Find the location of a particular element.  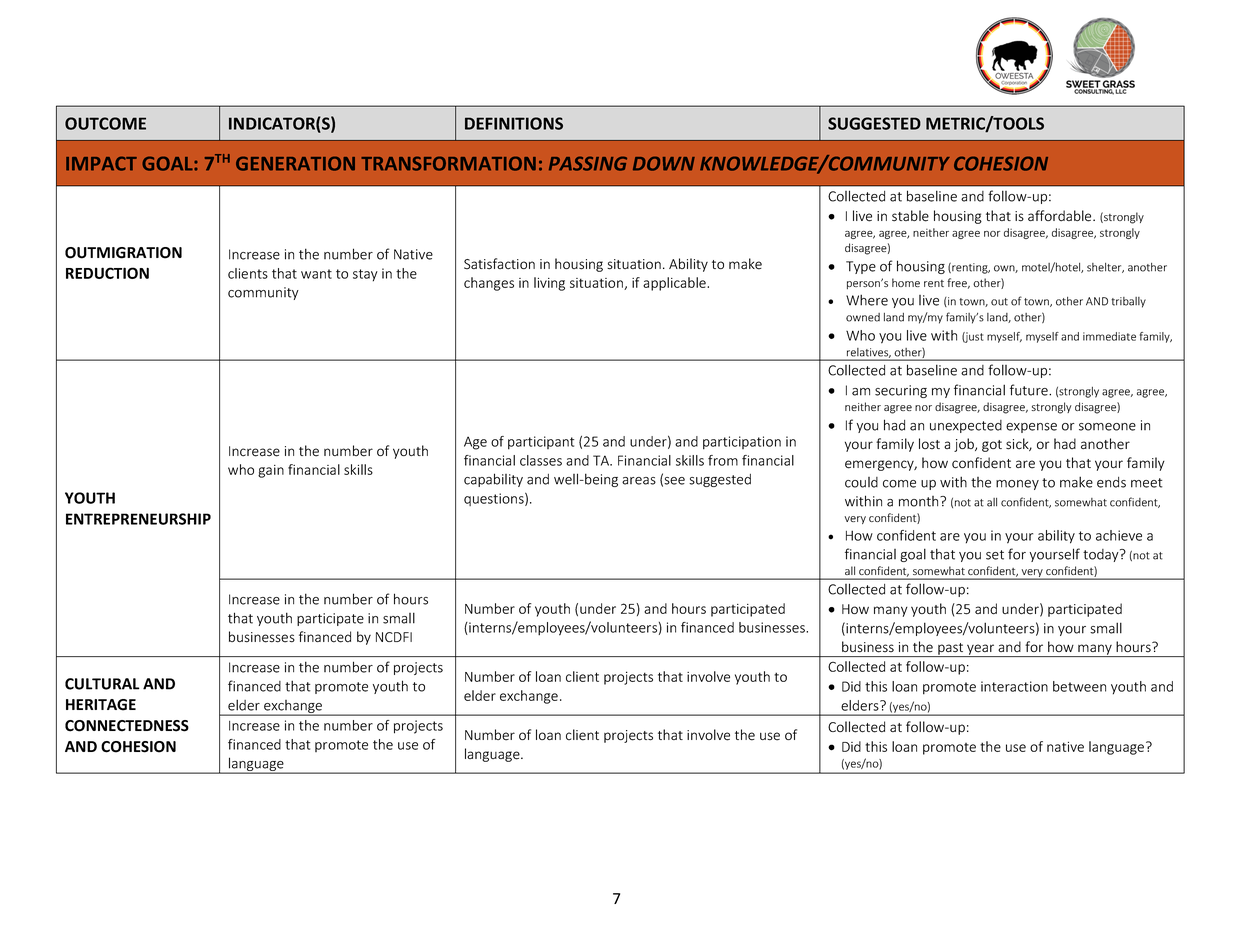

shelter is located at coordinates (1105, 268).
